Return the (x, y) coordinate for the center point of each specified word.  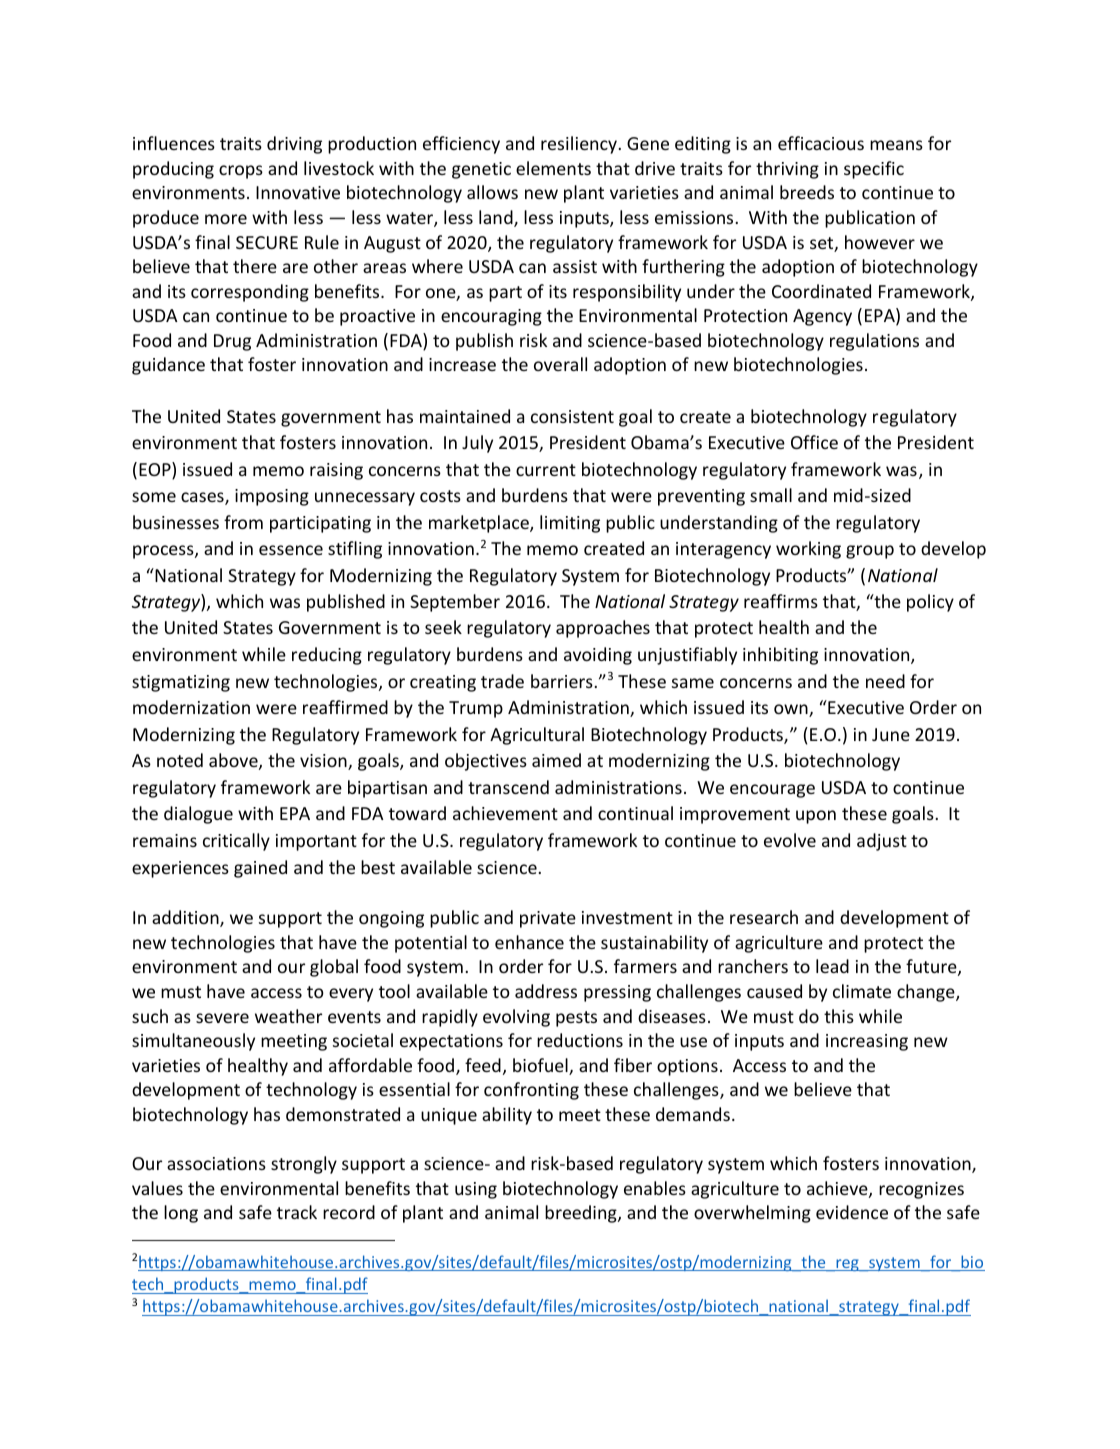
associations (216, 1163)
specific (874, 170)
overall (560, 364)
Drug (232, 342)
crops (241, 172)
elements (553, 168)
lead (832, 966)
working (808, 550)
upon (816, 817)
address (546, 991)
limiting (570, 524)
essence (291, 550)
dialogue (198, 815)
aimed (556, 760)
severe (222, 1018)
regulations (874, 342)
